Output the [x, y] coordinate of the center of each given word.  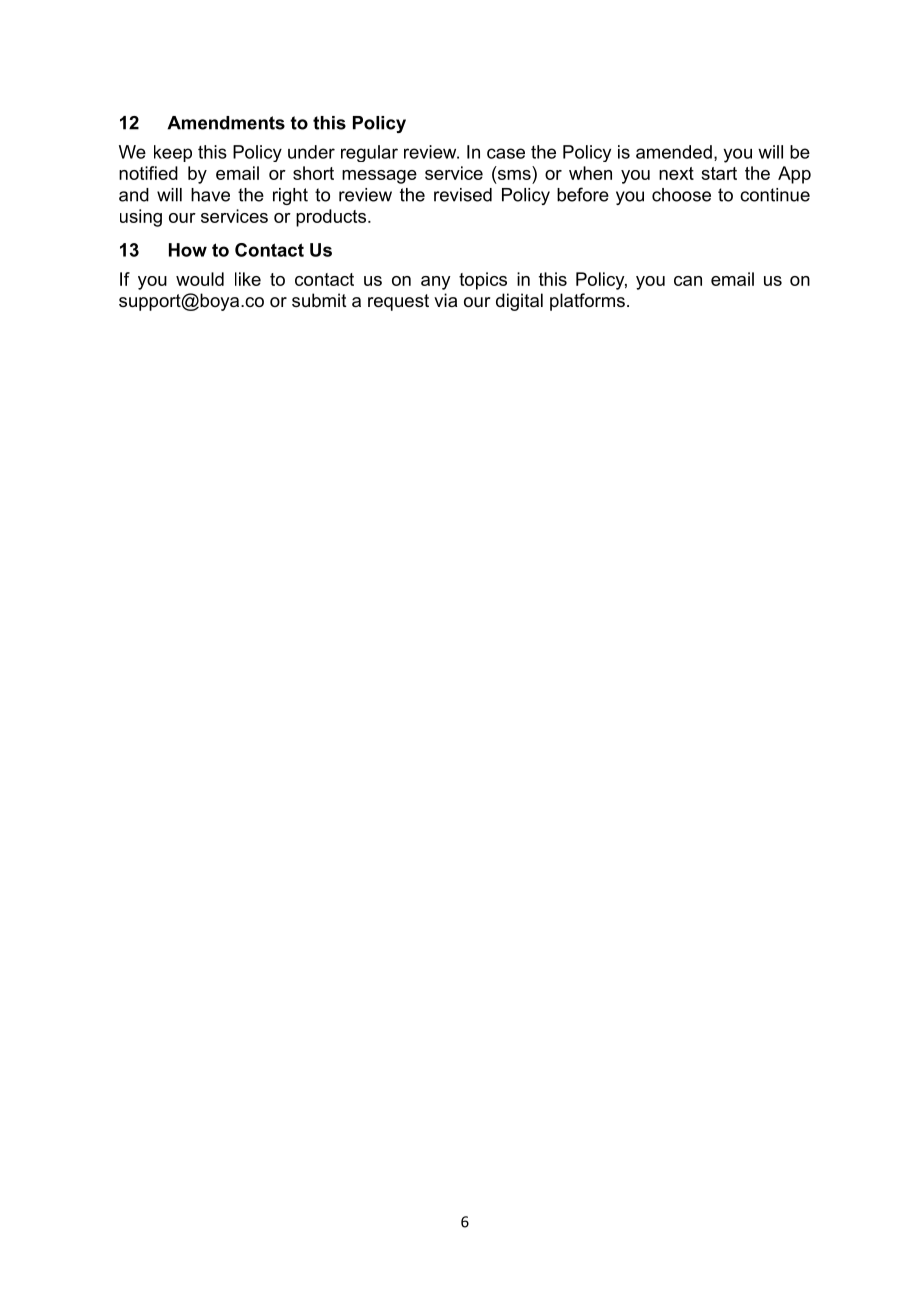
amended [674, 152]
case [506, 153]
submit [319, 300]
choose [681, 195]
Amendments [226, 123]
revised [463, 195]
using [141, 218]
